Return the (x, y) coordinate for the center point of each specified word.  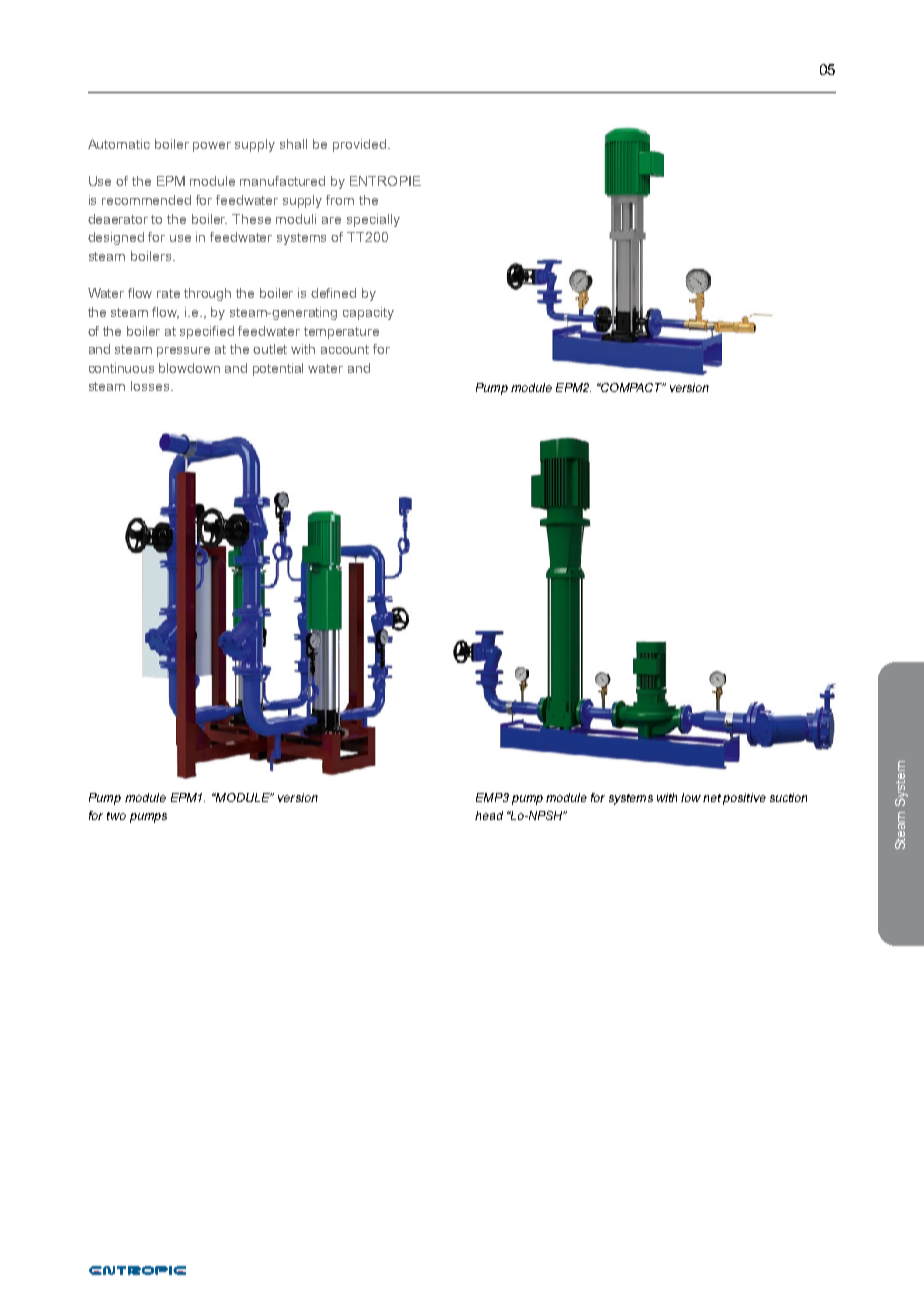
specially (373, 220)
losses (150, 386)
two (116, 816)
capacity (368, 313)
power (212, 147)
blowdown (189, 368)
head (489, 815)
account (345, 349)
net (712, 798)
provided (359, 145)
